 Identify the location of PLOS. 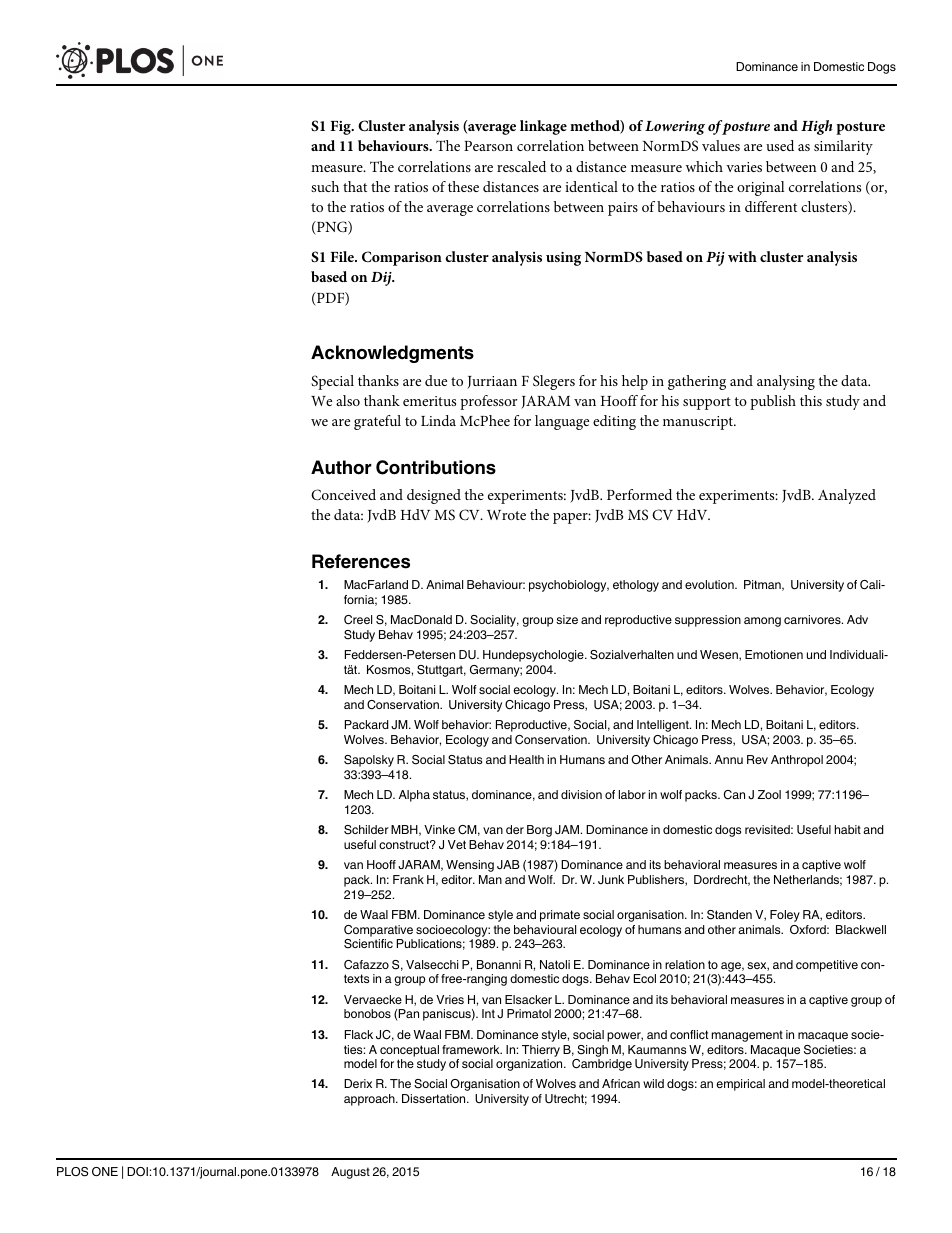
(72, 1172).
